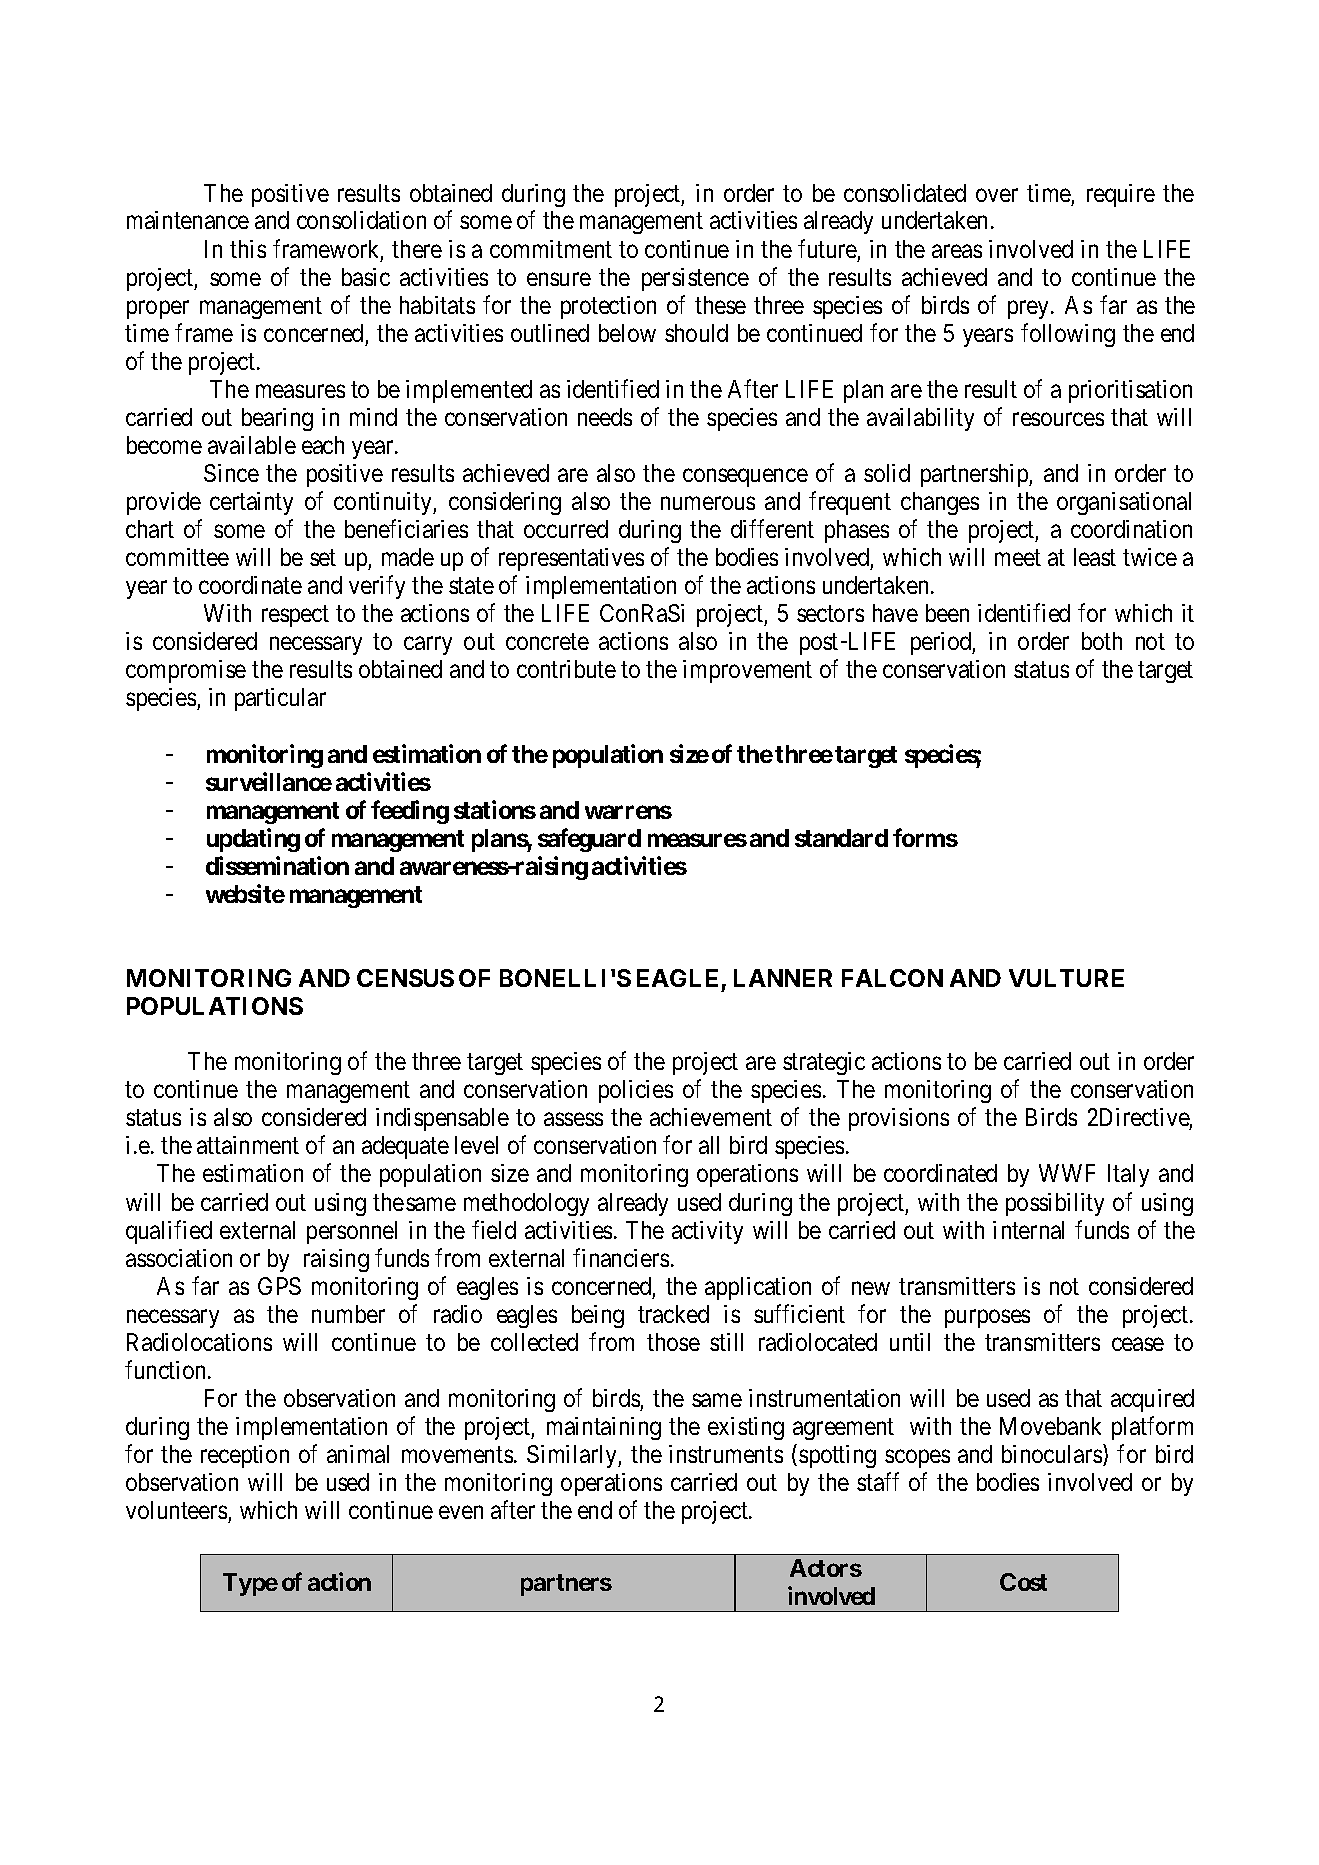  Describe the element at coordinates (323, 558) in the image. I see `set` at that location.
